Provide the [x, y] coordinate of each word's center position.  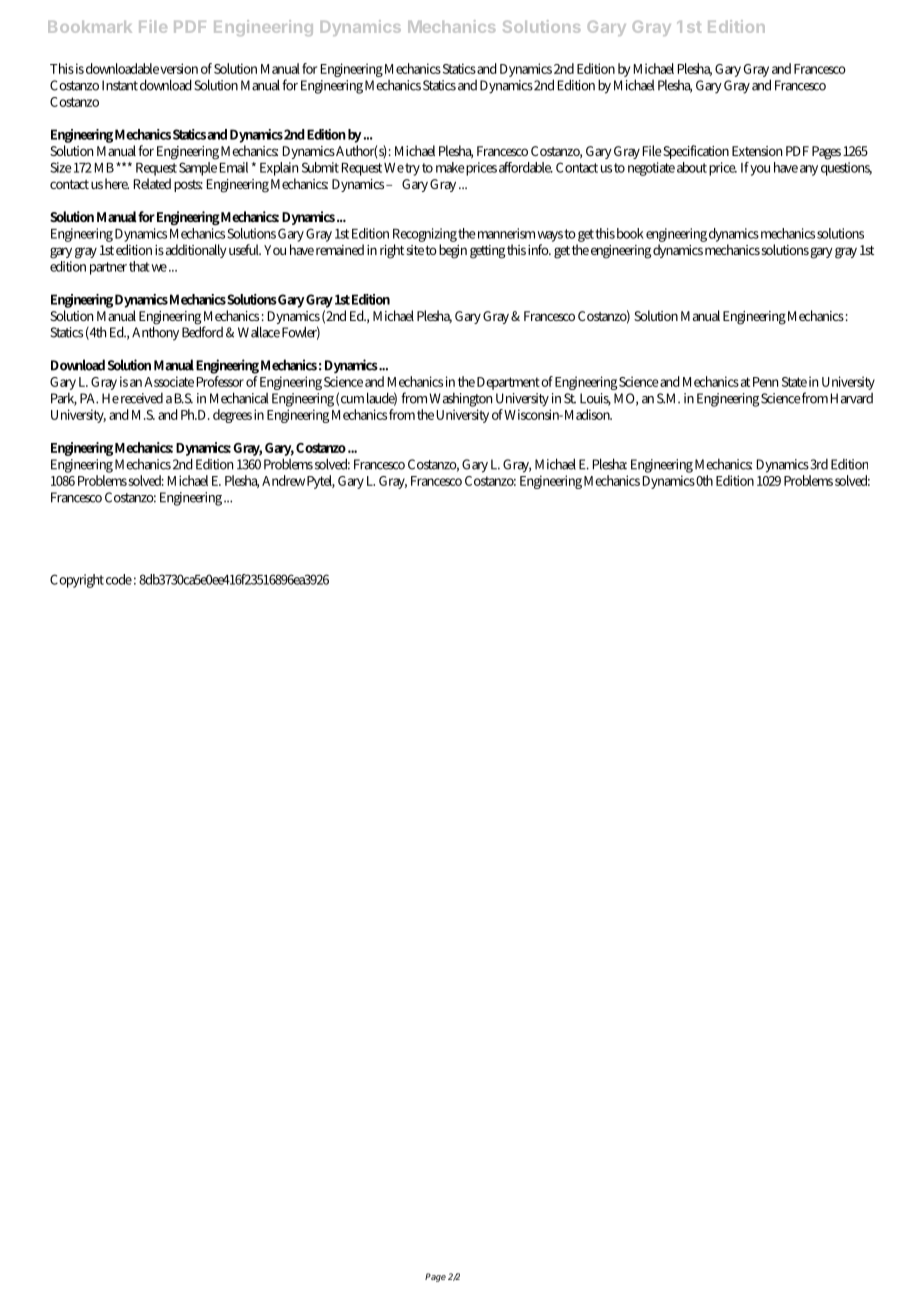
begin [453, 251]
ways [550, 238]
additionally [196, 251]
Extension [757, 151]
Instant [120, 85]
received [142, 398]
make [450, 167]
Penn [765, 382]
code [119, 579]
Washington [460, 399]
